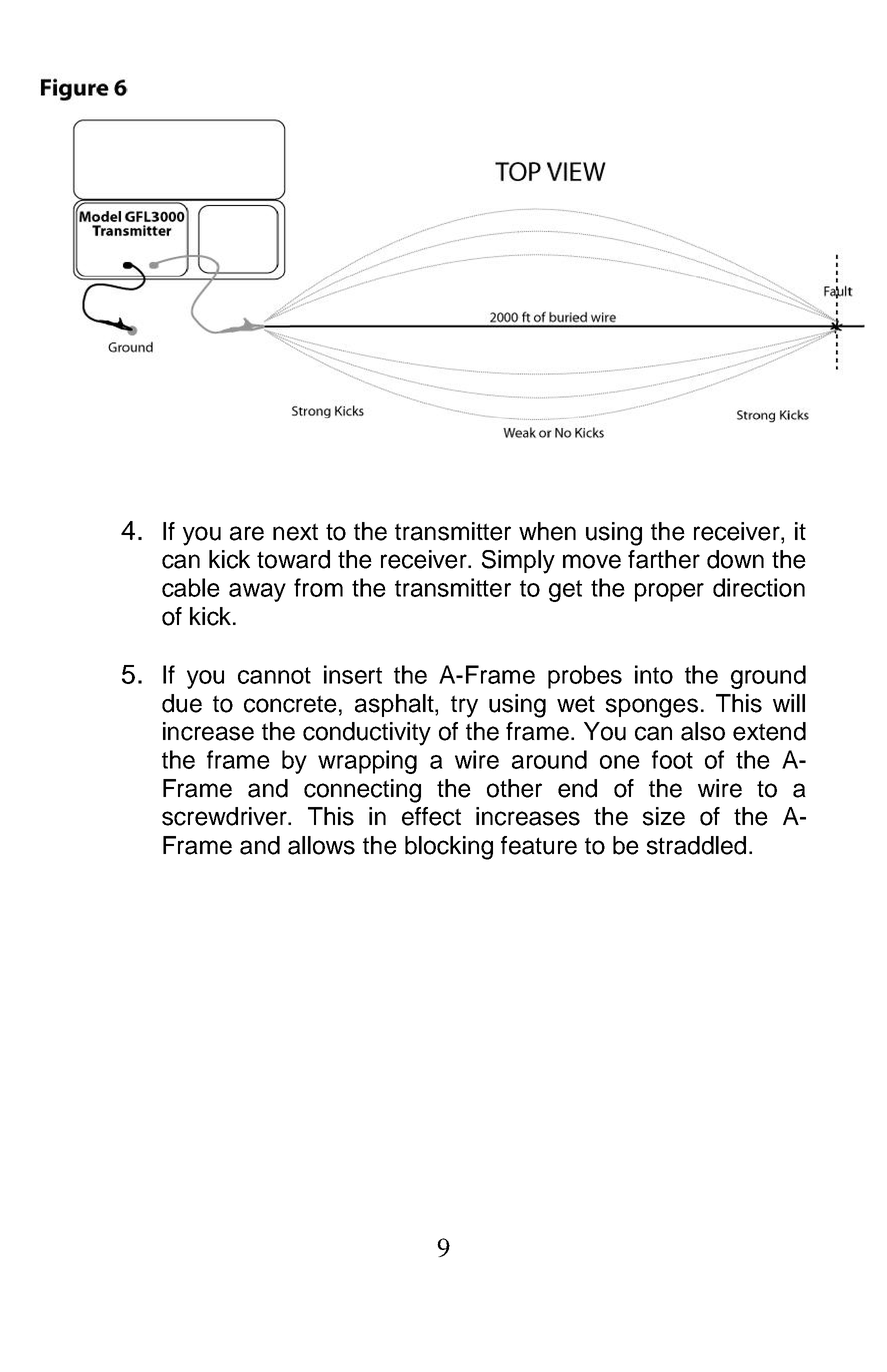 This screenshot has width=887, height=1372. Describe the element at coordinates (735, 559) in the screenshot. I see `down` at that location.
